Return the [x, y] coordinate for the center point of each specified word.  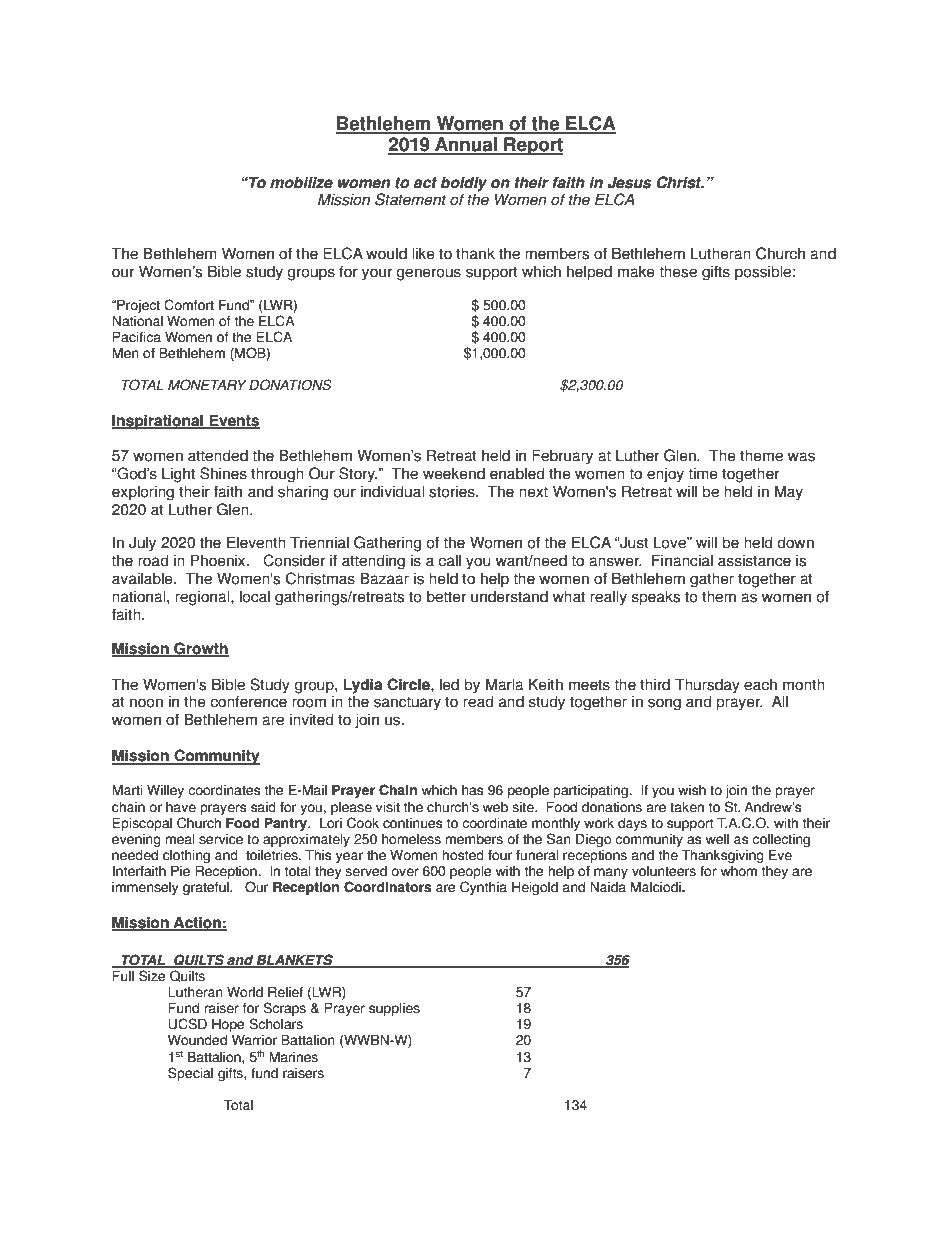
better [446, 596]
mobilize [301, 182]
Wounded [197, 1040]
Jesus [629, 182]
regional [203, 598]
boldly [464, 184]
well [717, 839]
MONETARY [207, 385]
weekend [454, 473]
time [703, 473]
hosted [463, 855]
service [221, 839]
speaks [656, 598]
